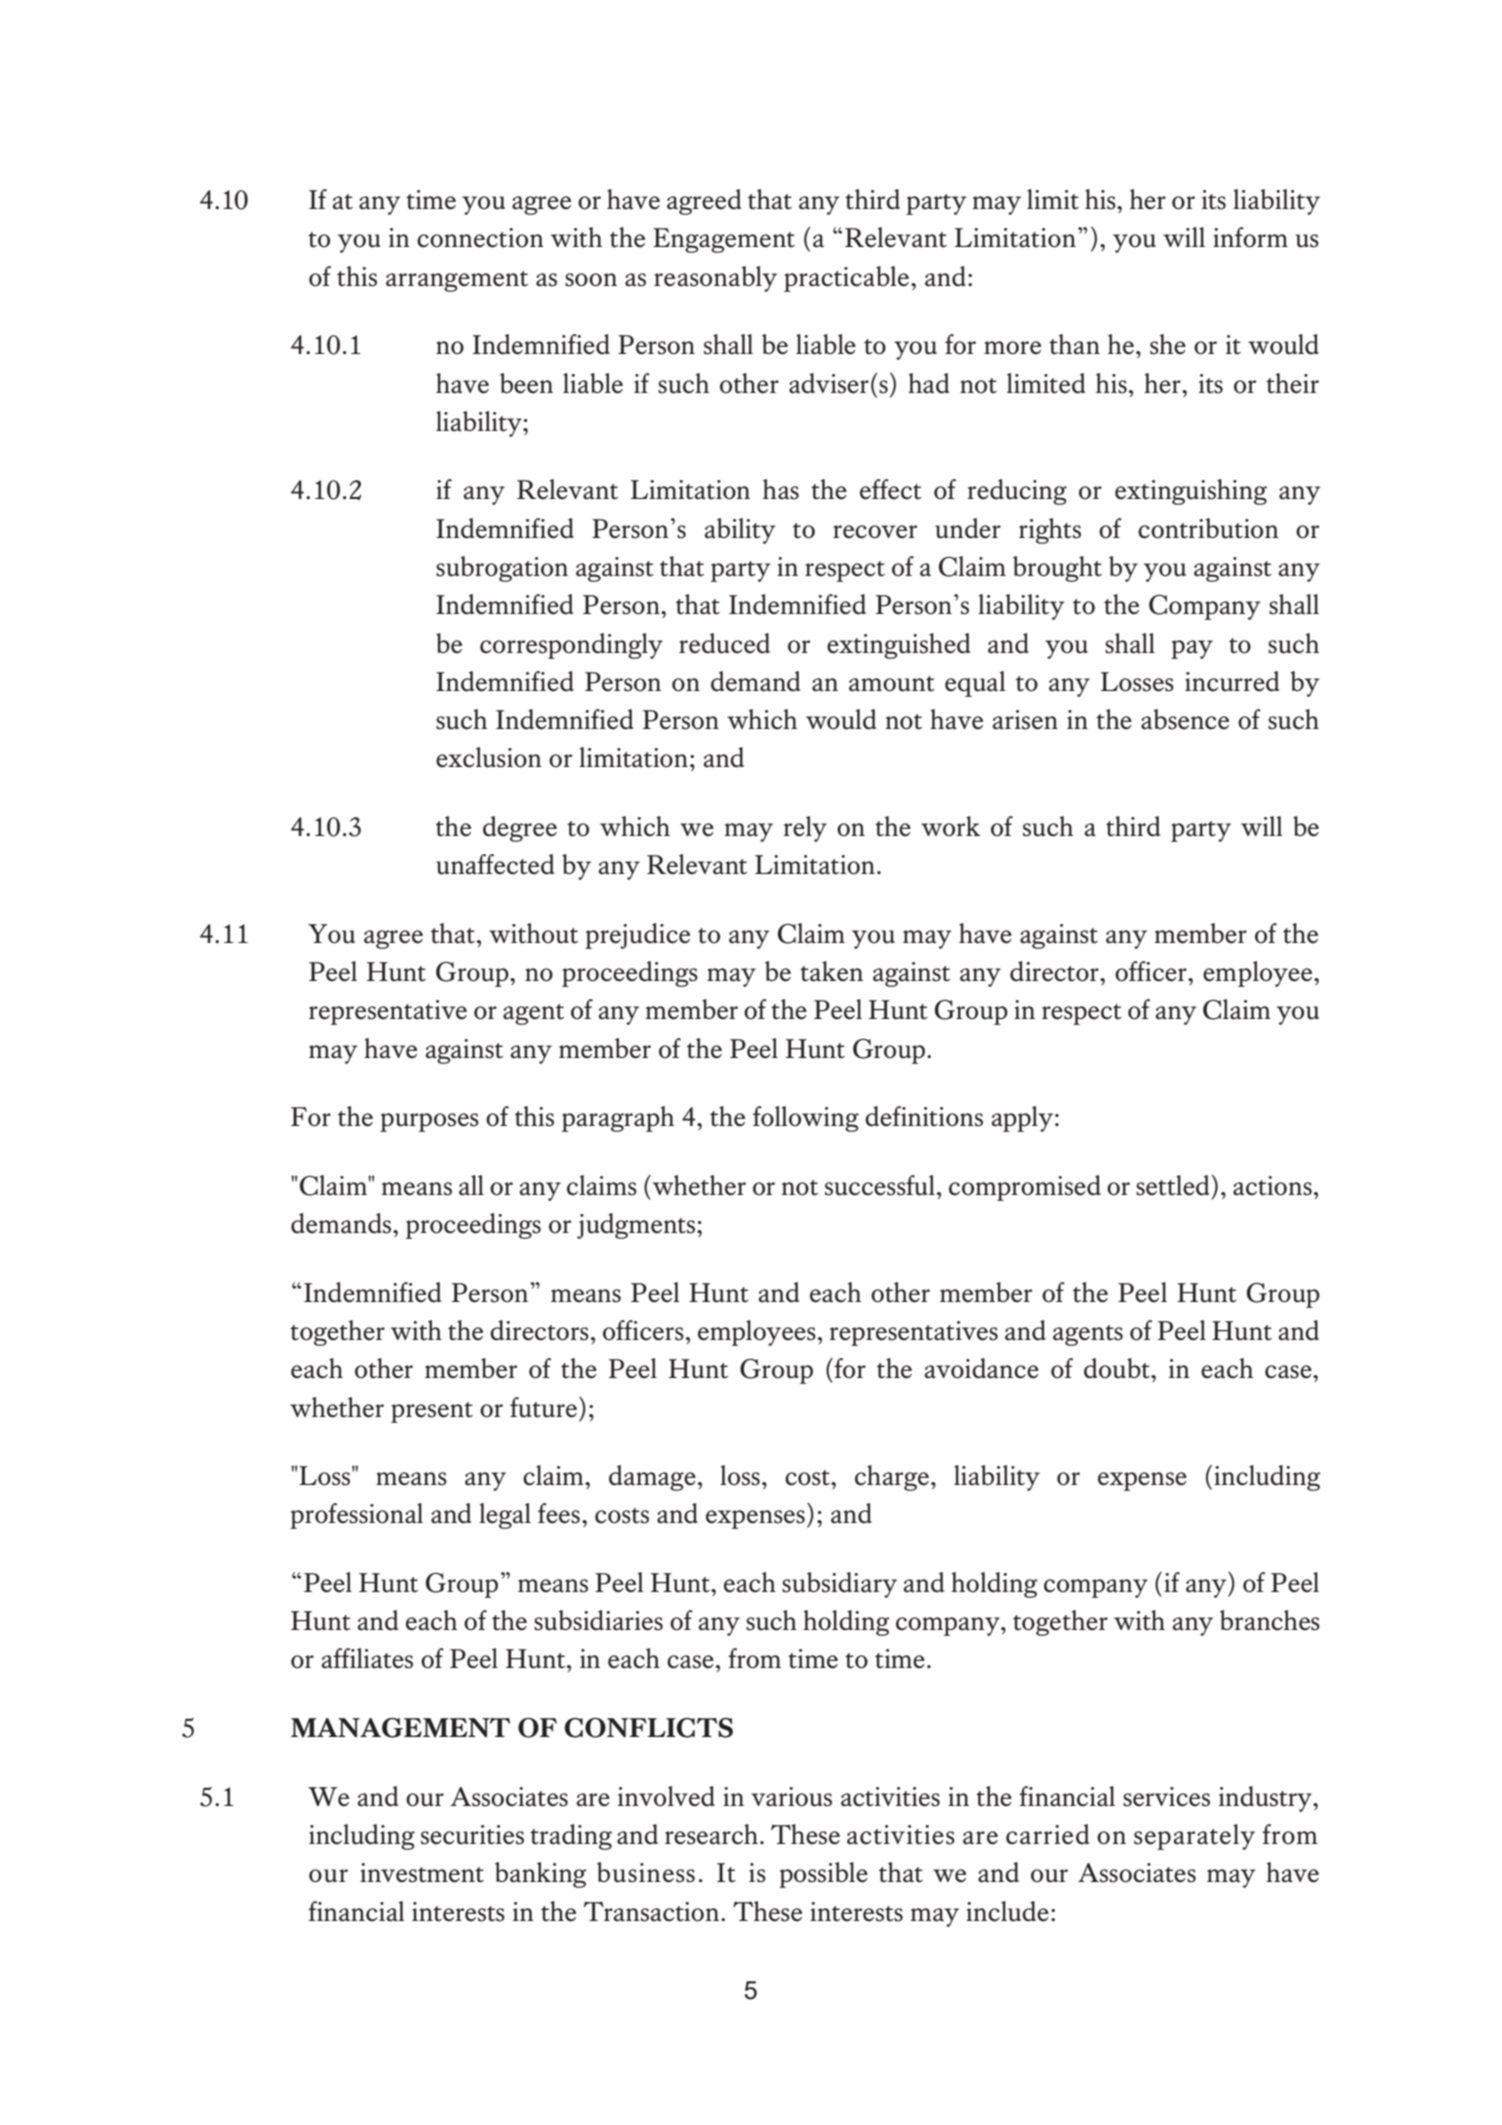 Image resolution: width=1502 pixels, height=2125 pixels. What do you see at coordinates (823, 1875) in the screenshot?
I see `possible` at bounding box center [823, 1875].
